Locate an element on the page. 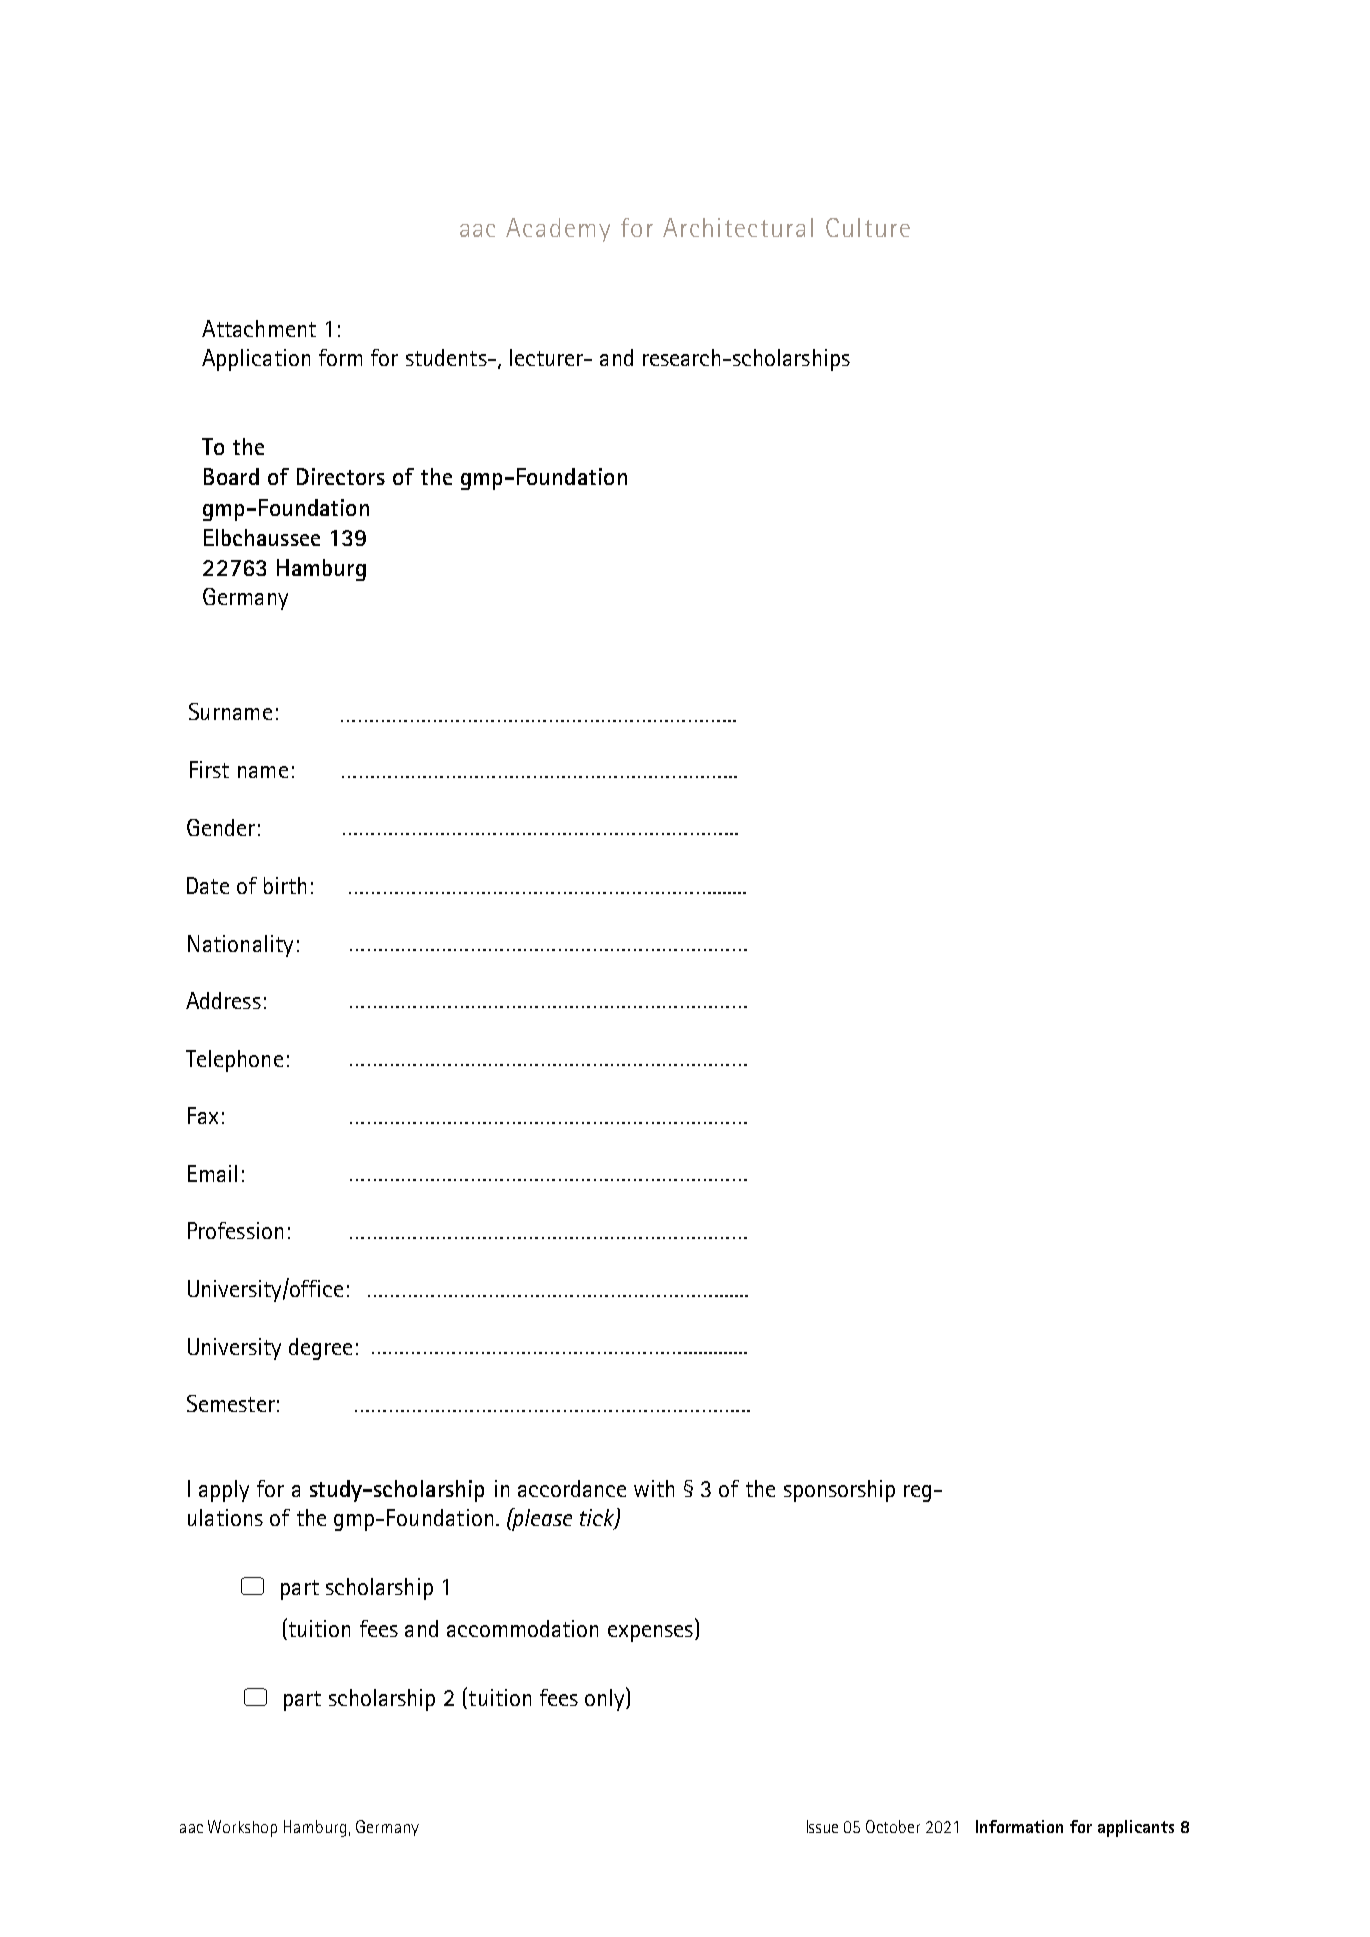  Architectural is located at coordinates (738, 227).
